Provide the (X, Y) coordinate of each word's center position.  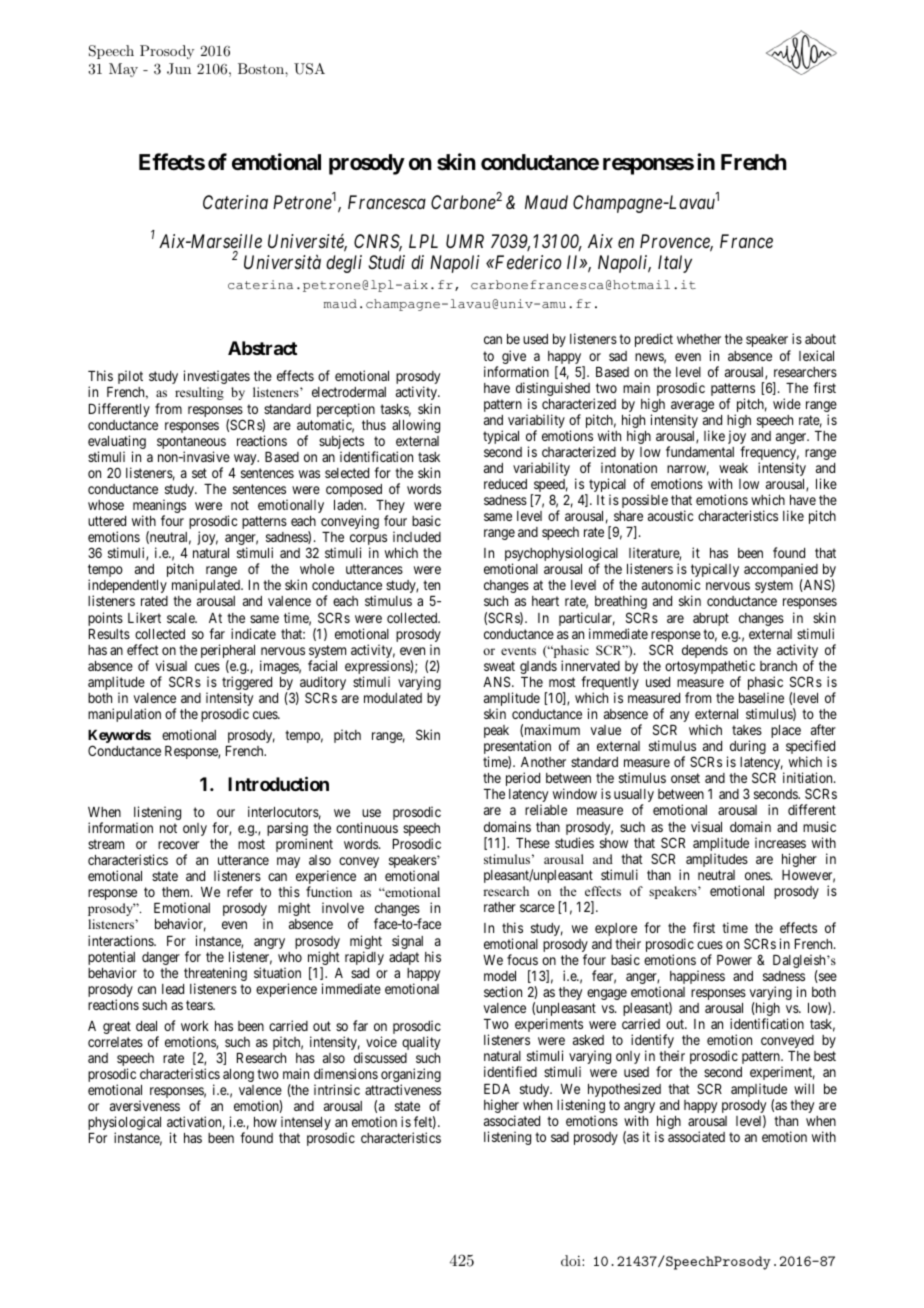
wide (787, 403)
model (500, 976)
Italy (675, 264)
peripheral (228, 652)
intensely (306, 1123)
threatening (215, 975)
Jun (179, 69)
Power (734, 960)
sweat (499, 666)
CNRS (378, 242)
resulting (199, 393)
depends (705, 651)
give (514, 357)
